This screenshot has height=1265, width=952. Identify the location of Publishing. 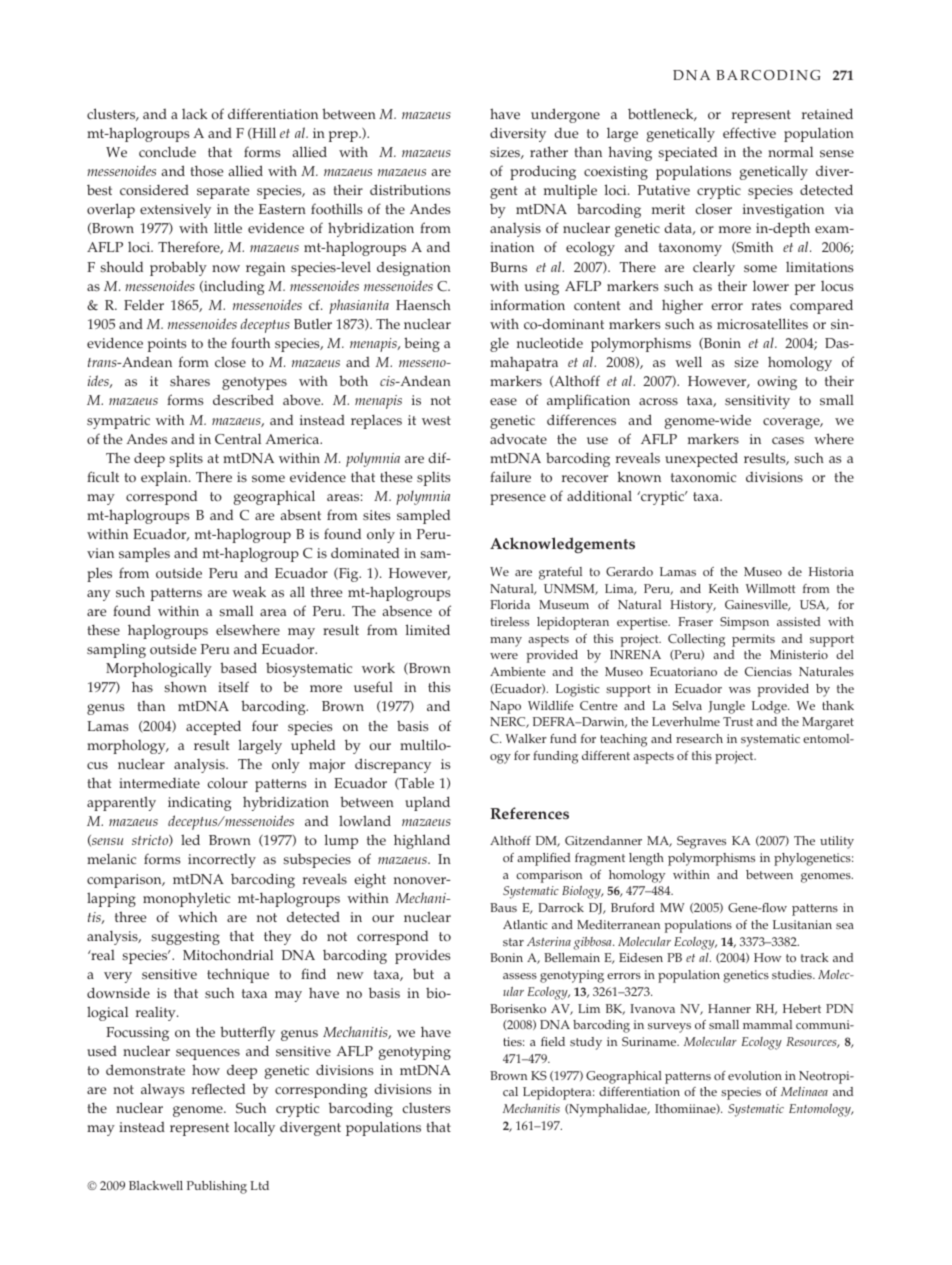
(217, 1187).
